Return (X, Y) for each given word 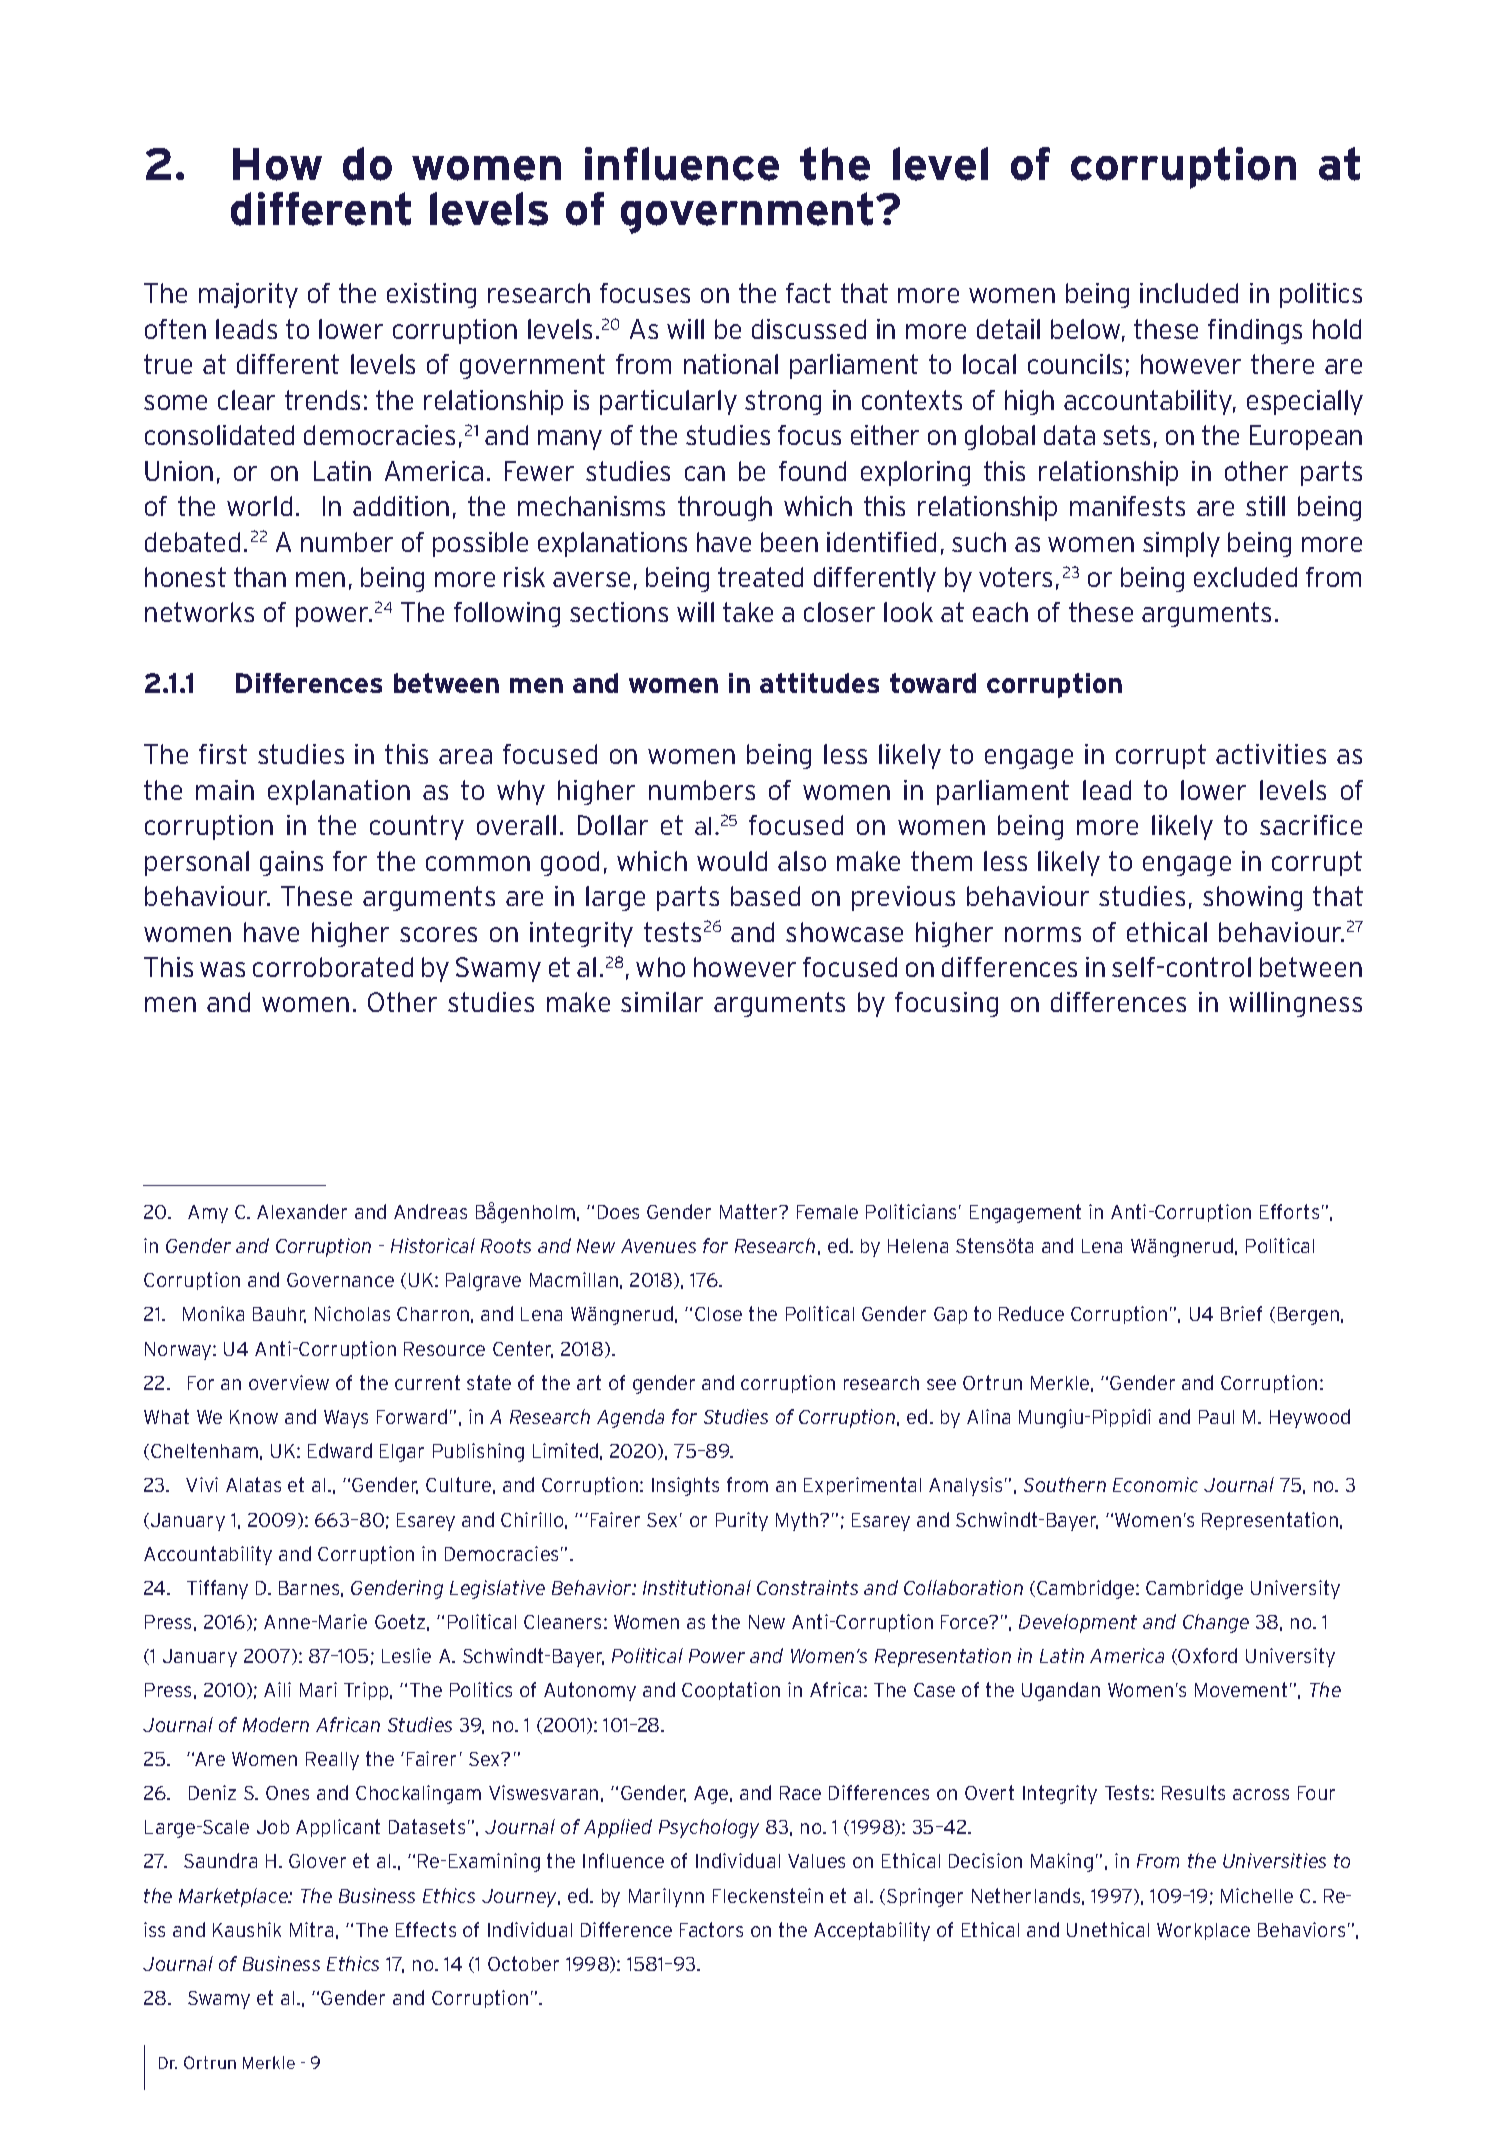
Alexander (302, 1211)
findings (1255, 331)
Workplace (1203, 1931)
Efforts (1289, 1211)
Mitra (311, 1929)
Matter (750, 1211)
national (731, 364)
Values (816, 1861)
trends (322, 400)
